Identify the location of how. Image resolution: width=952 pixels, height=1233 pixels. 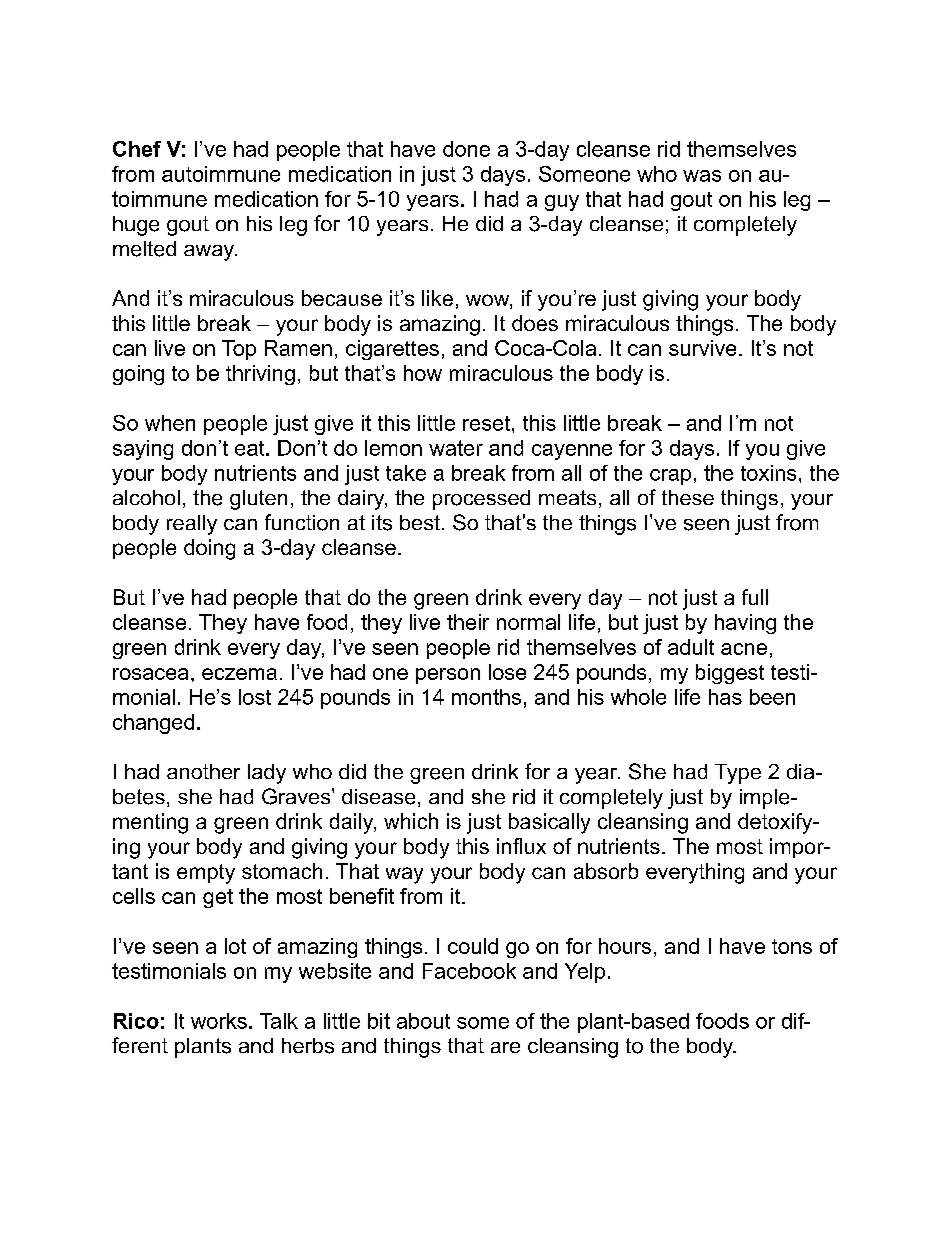
(423, 373).
